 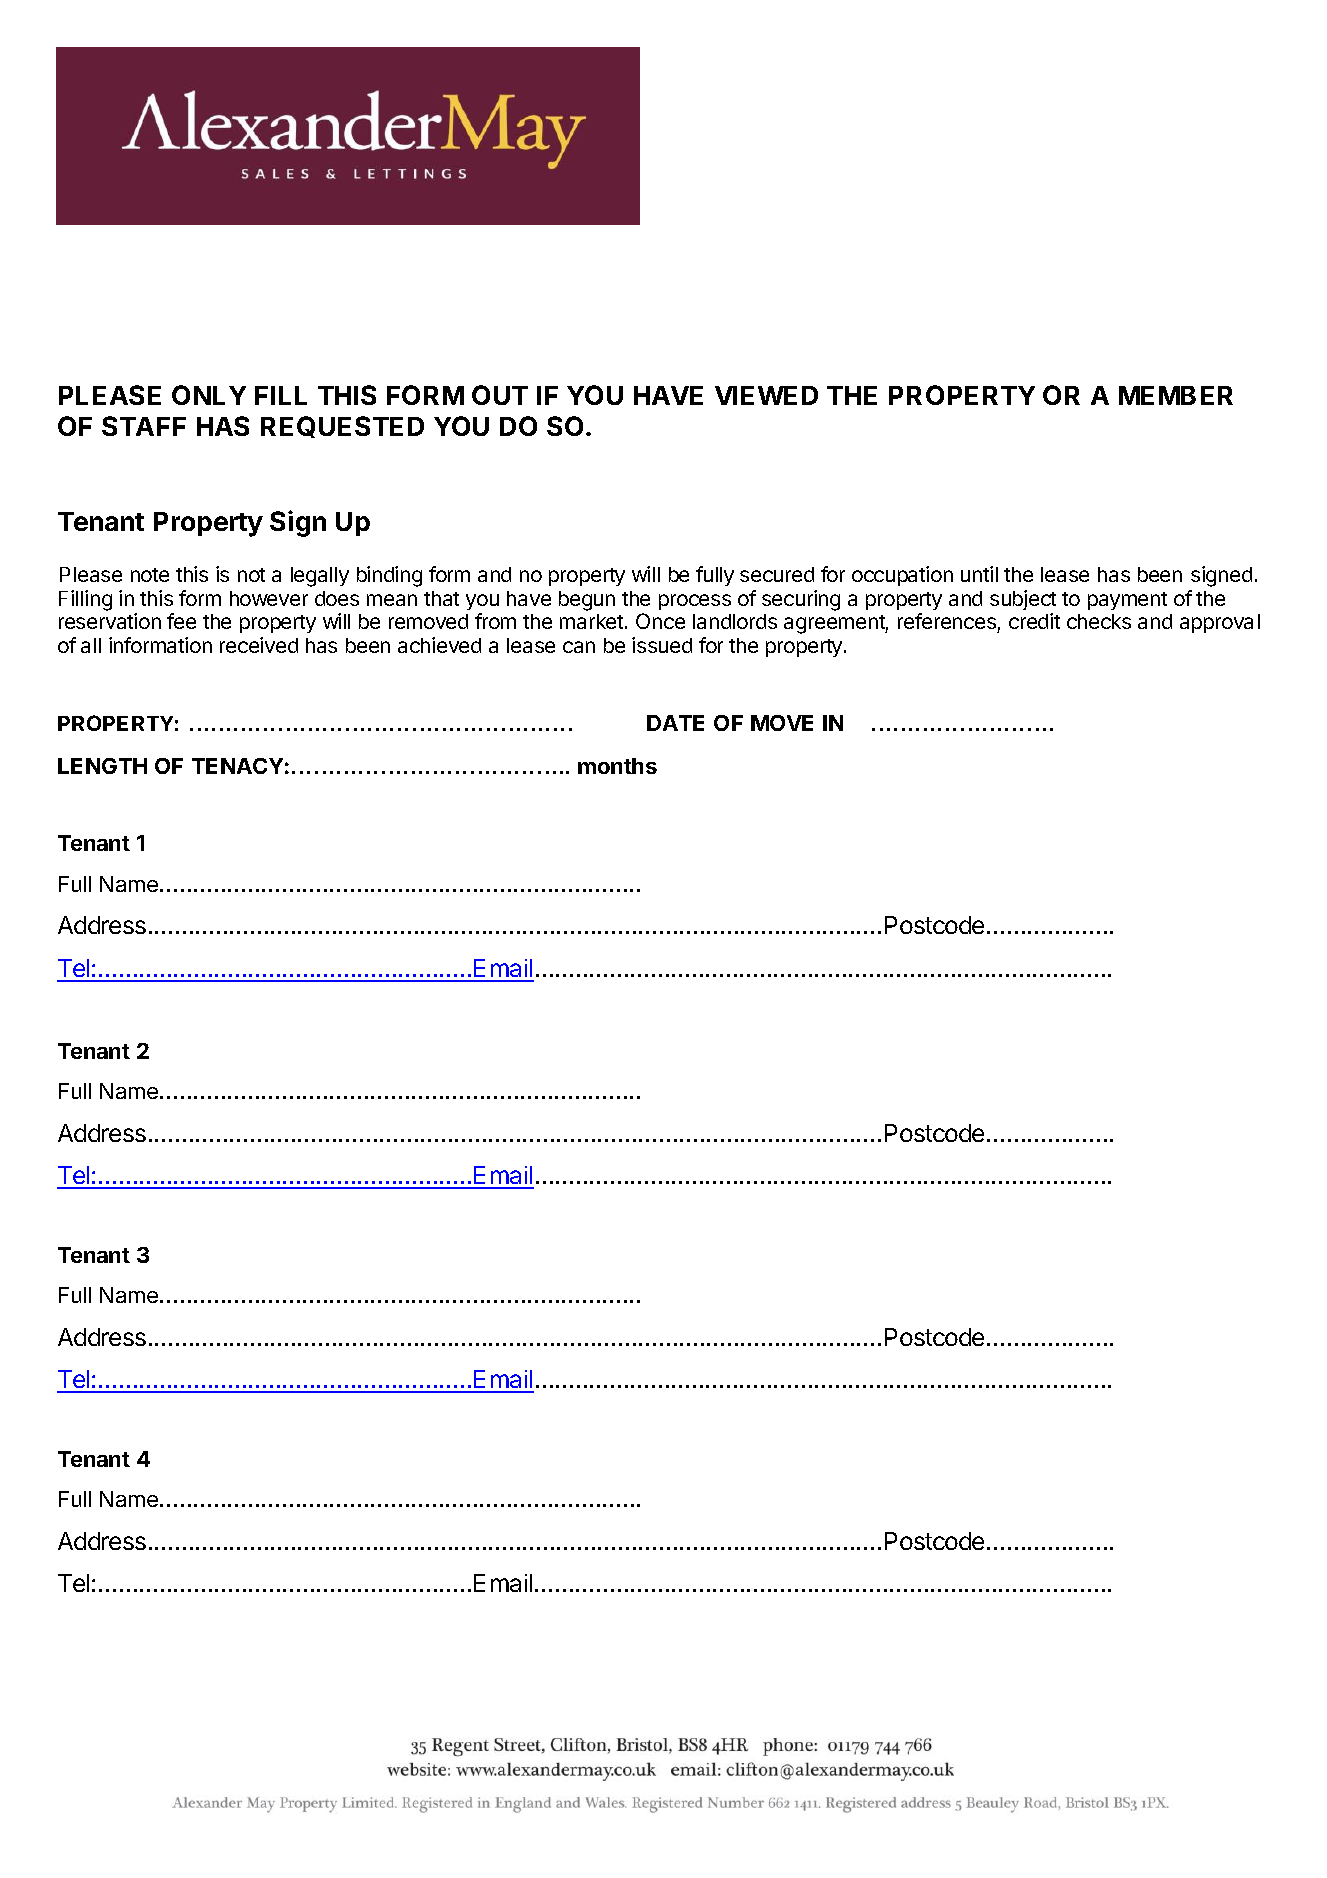 What do you see at coordinates (766, 395) in the image?
I see `VIEWED` at bounding box center [766, 395].
